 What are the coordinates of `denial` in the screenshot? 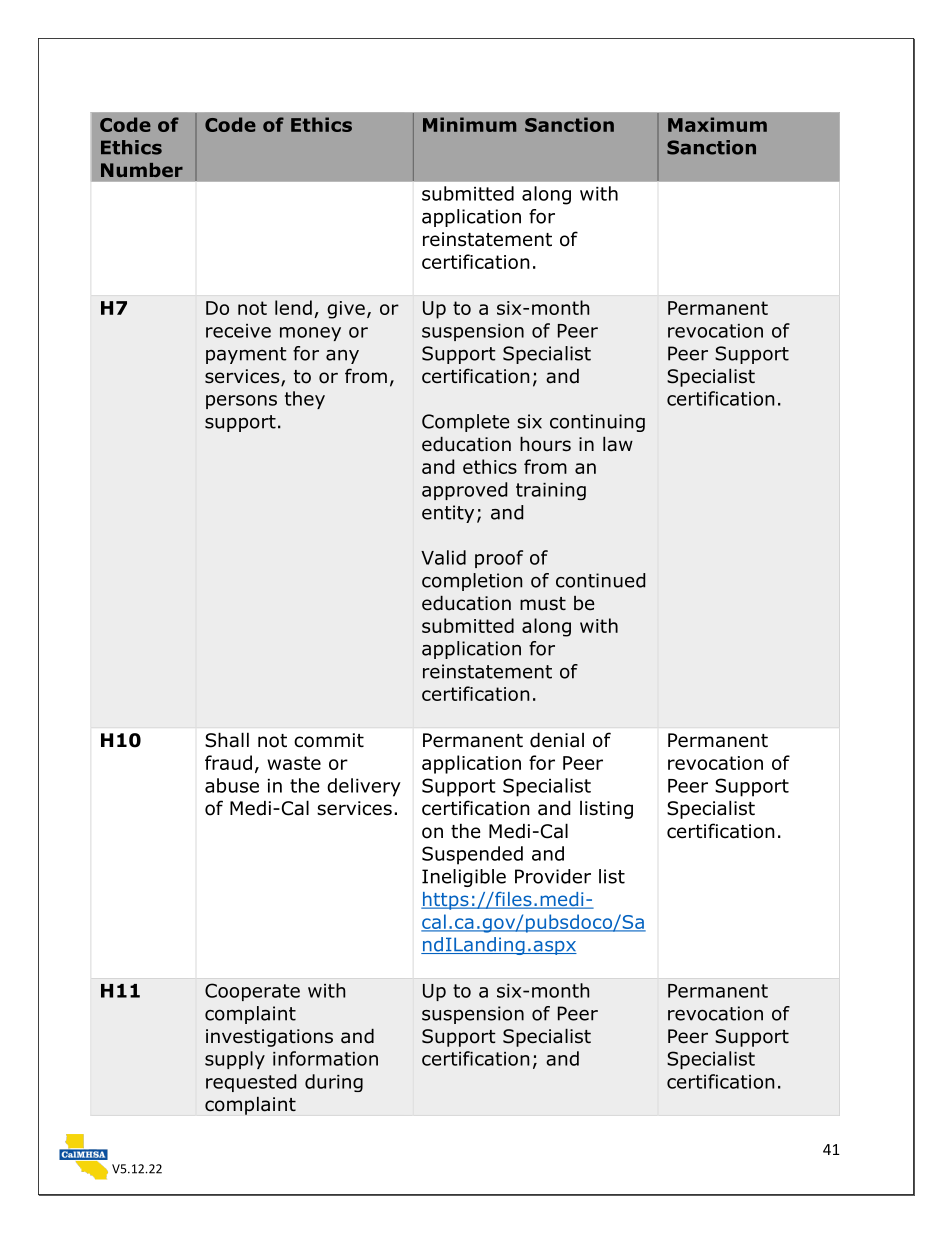 It's located at (557, 740).
